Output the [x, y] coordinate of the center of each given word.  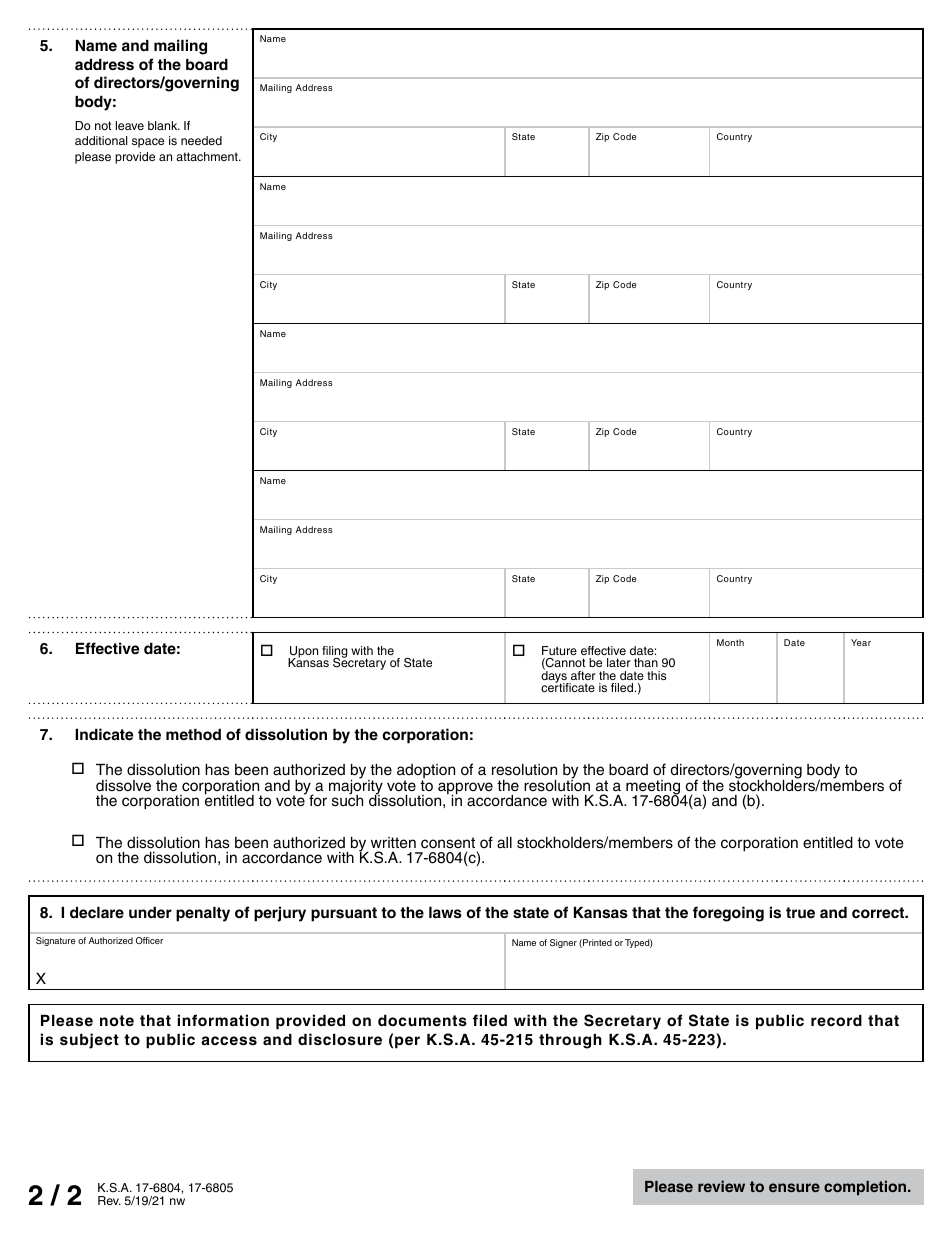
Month [730, 642]
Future [559, 650]
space [148, 143]
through [570, 1041]
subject [89, 1041]
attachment [208, 156]
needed [201, 140]
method [193, 735]
